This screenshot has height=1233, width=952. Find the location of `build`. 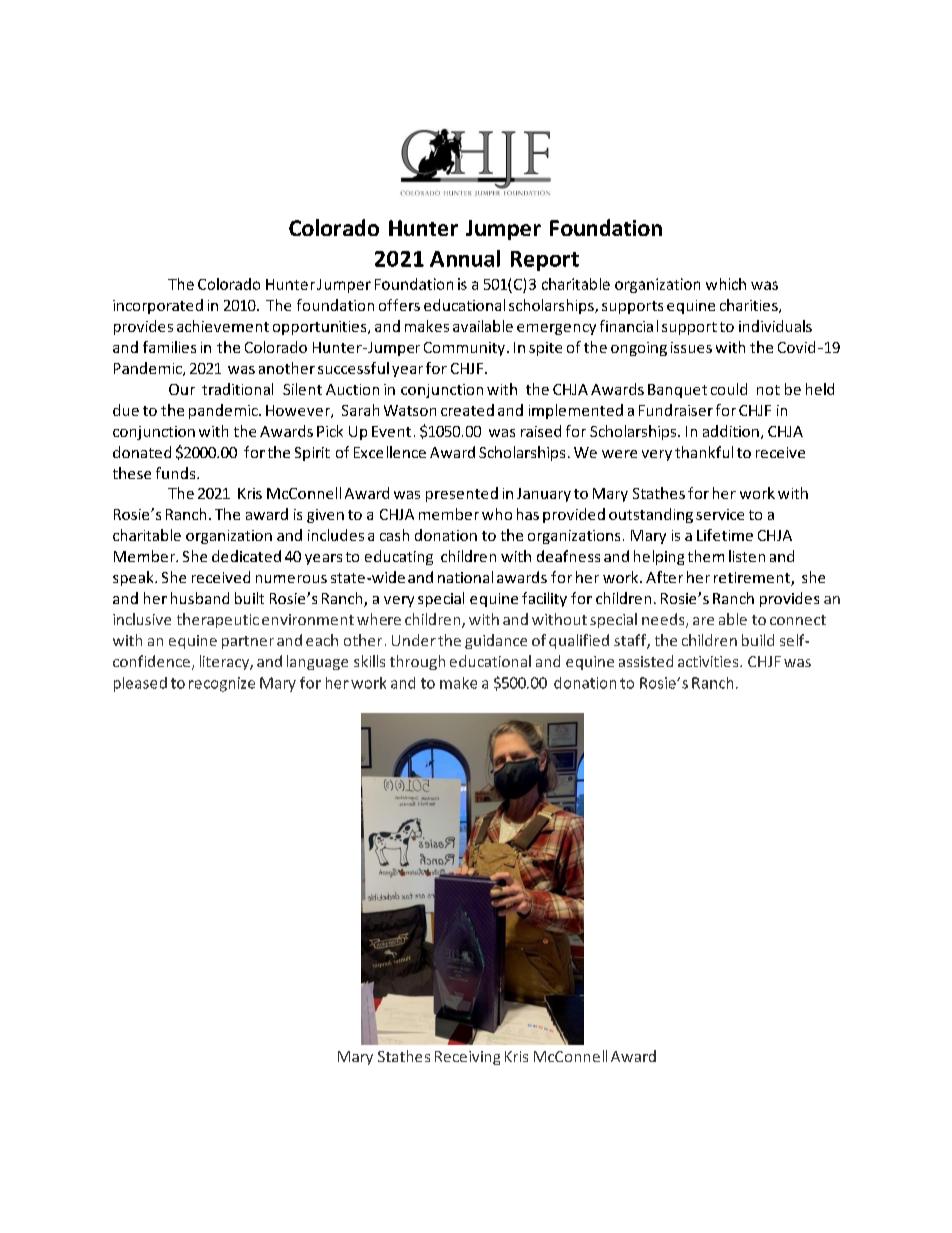

build is located at coordinates (758, 640).
